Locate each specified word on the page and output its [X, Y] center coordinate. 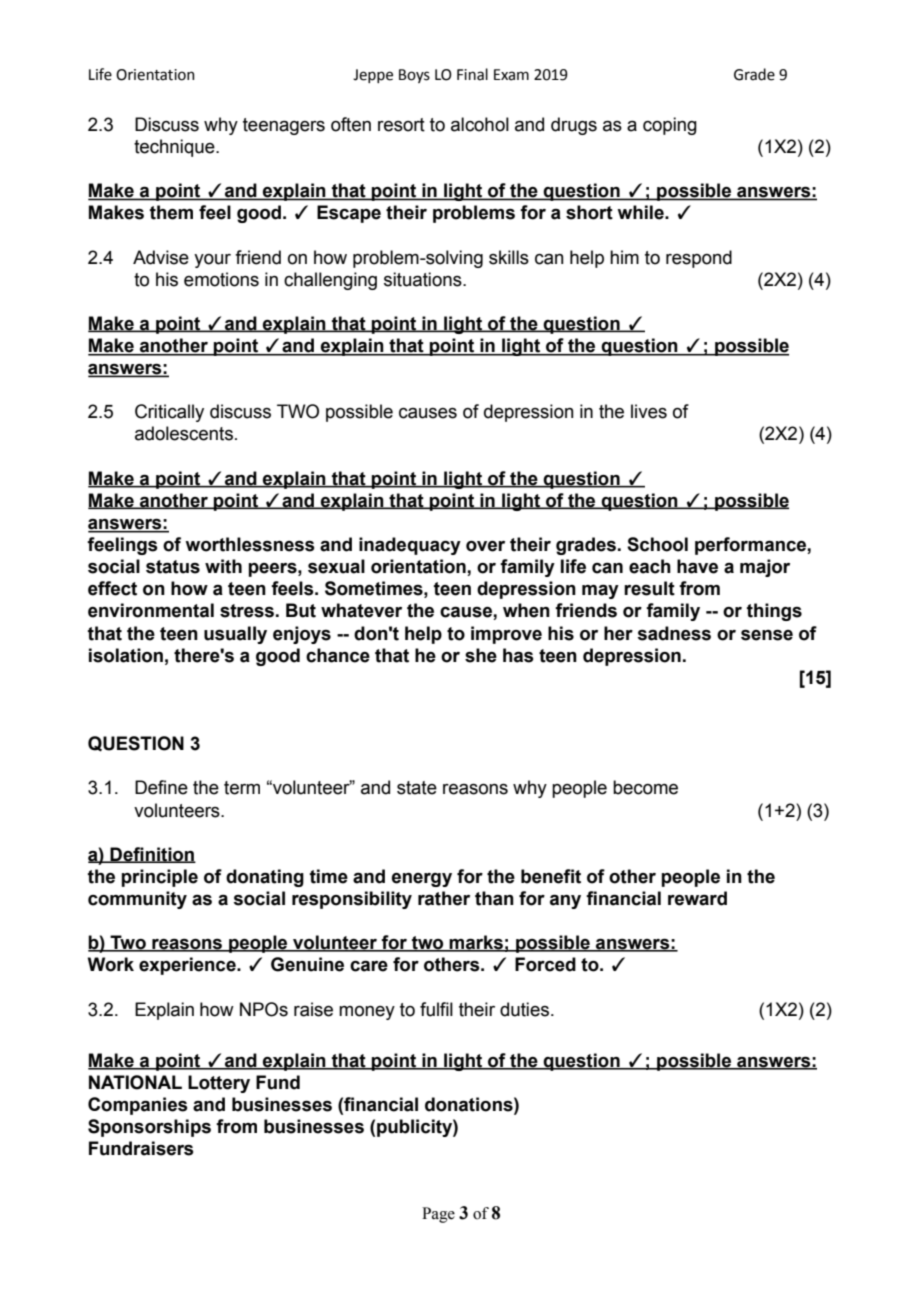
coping [670, 126]
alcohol [480, 124]
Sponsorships [149, 1128]
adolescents [184, 433]
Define [161, 787]
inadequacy [410, 546]
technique [175, 148]
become [645, 787]
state [417, 788]
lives [649, 411]
